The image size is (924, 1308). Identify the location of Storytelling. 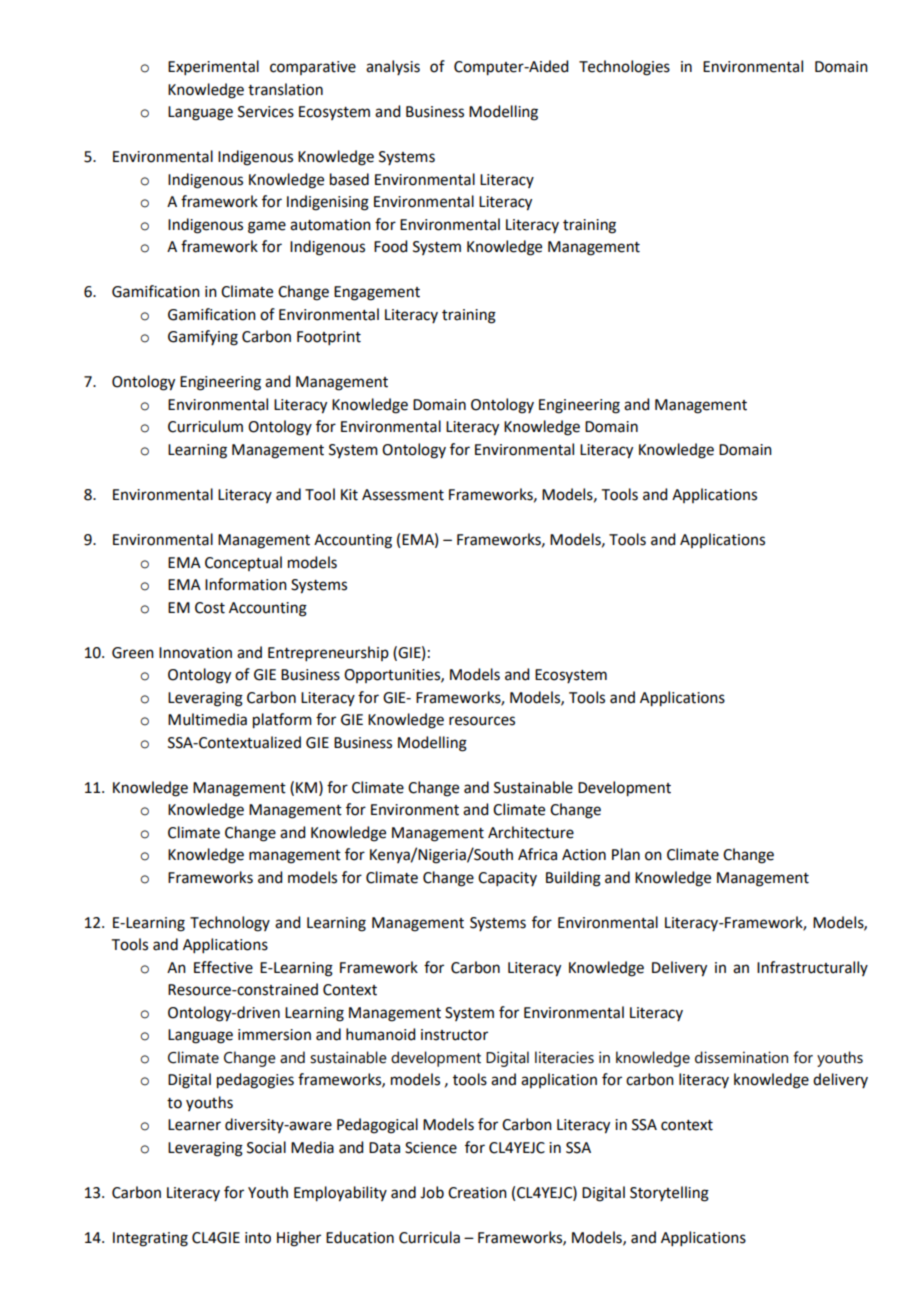
(669, 1194).
